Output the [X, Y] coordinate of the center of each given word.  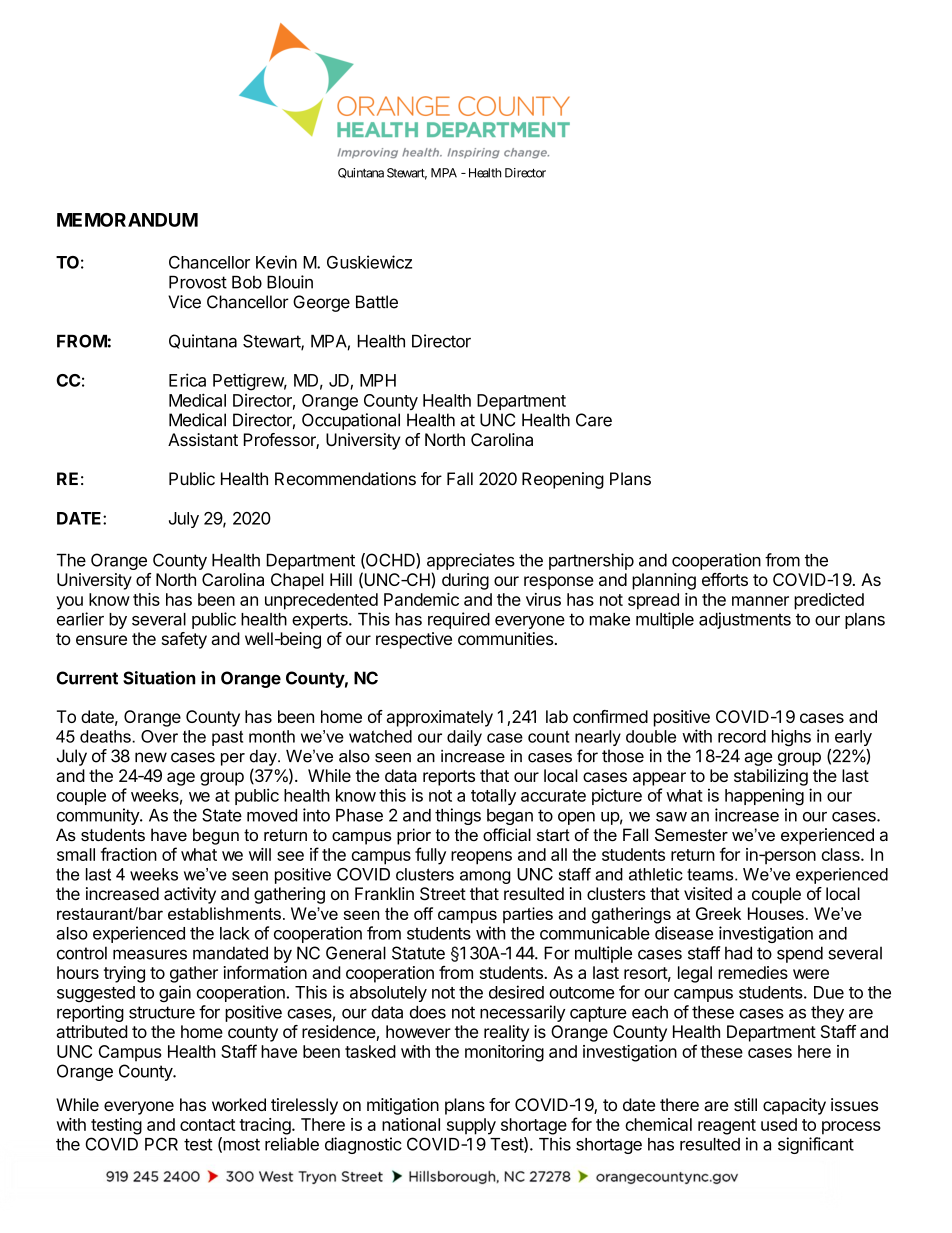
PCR [161, 1144]
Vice [184, 302]
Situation [159, 678]
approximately [440, 718]
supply [471, 1126]
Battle [377, 302]
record [742, 736]
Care [594, 420]
